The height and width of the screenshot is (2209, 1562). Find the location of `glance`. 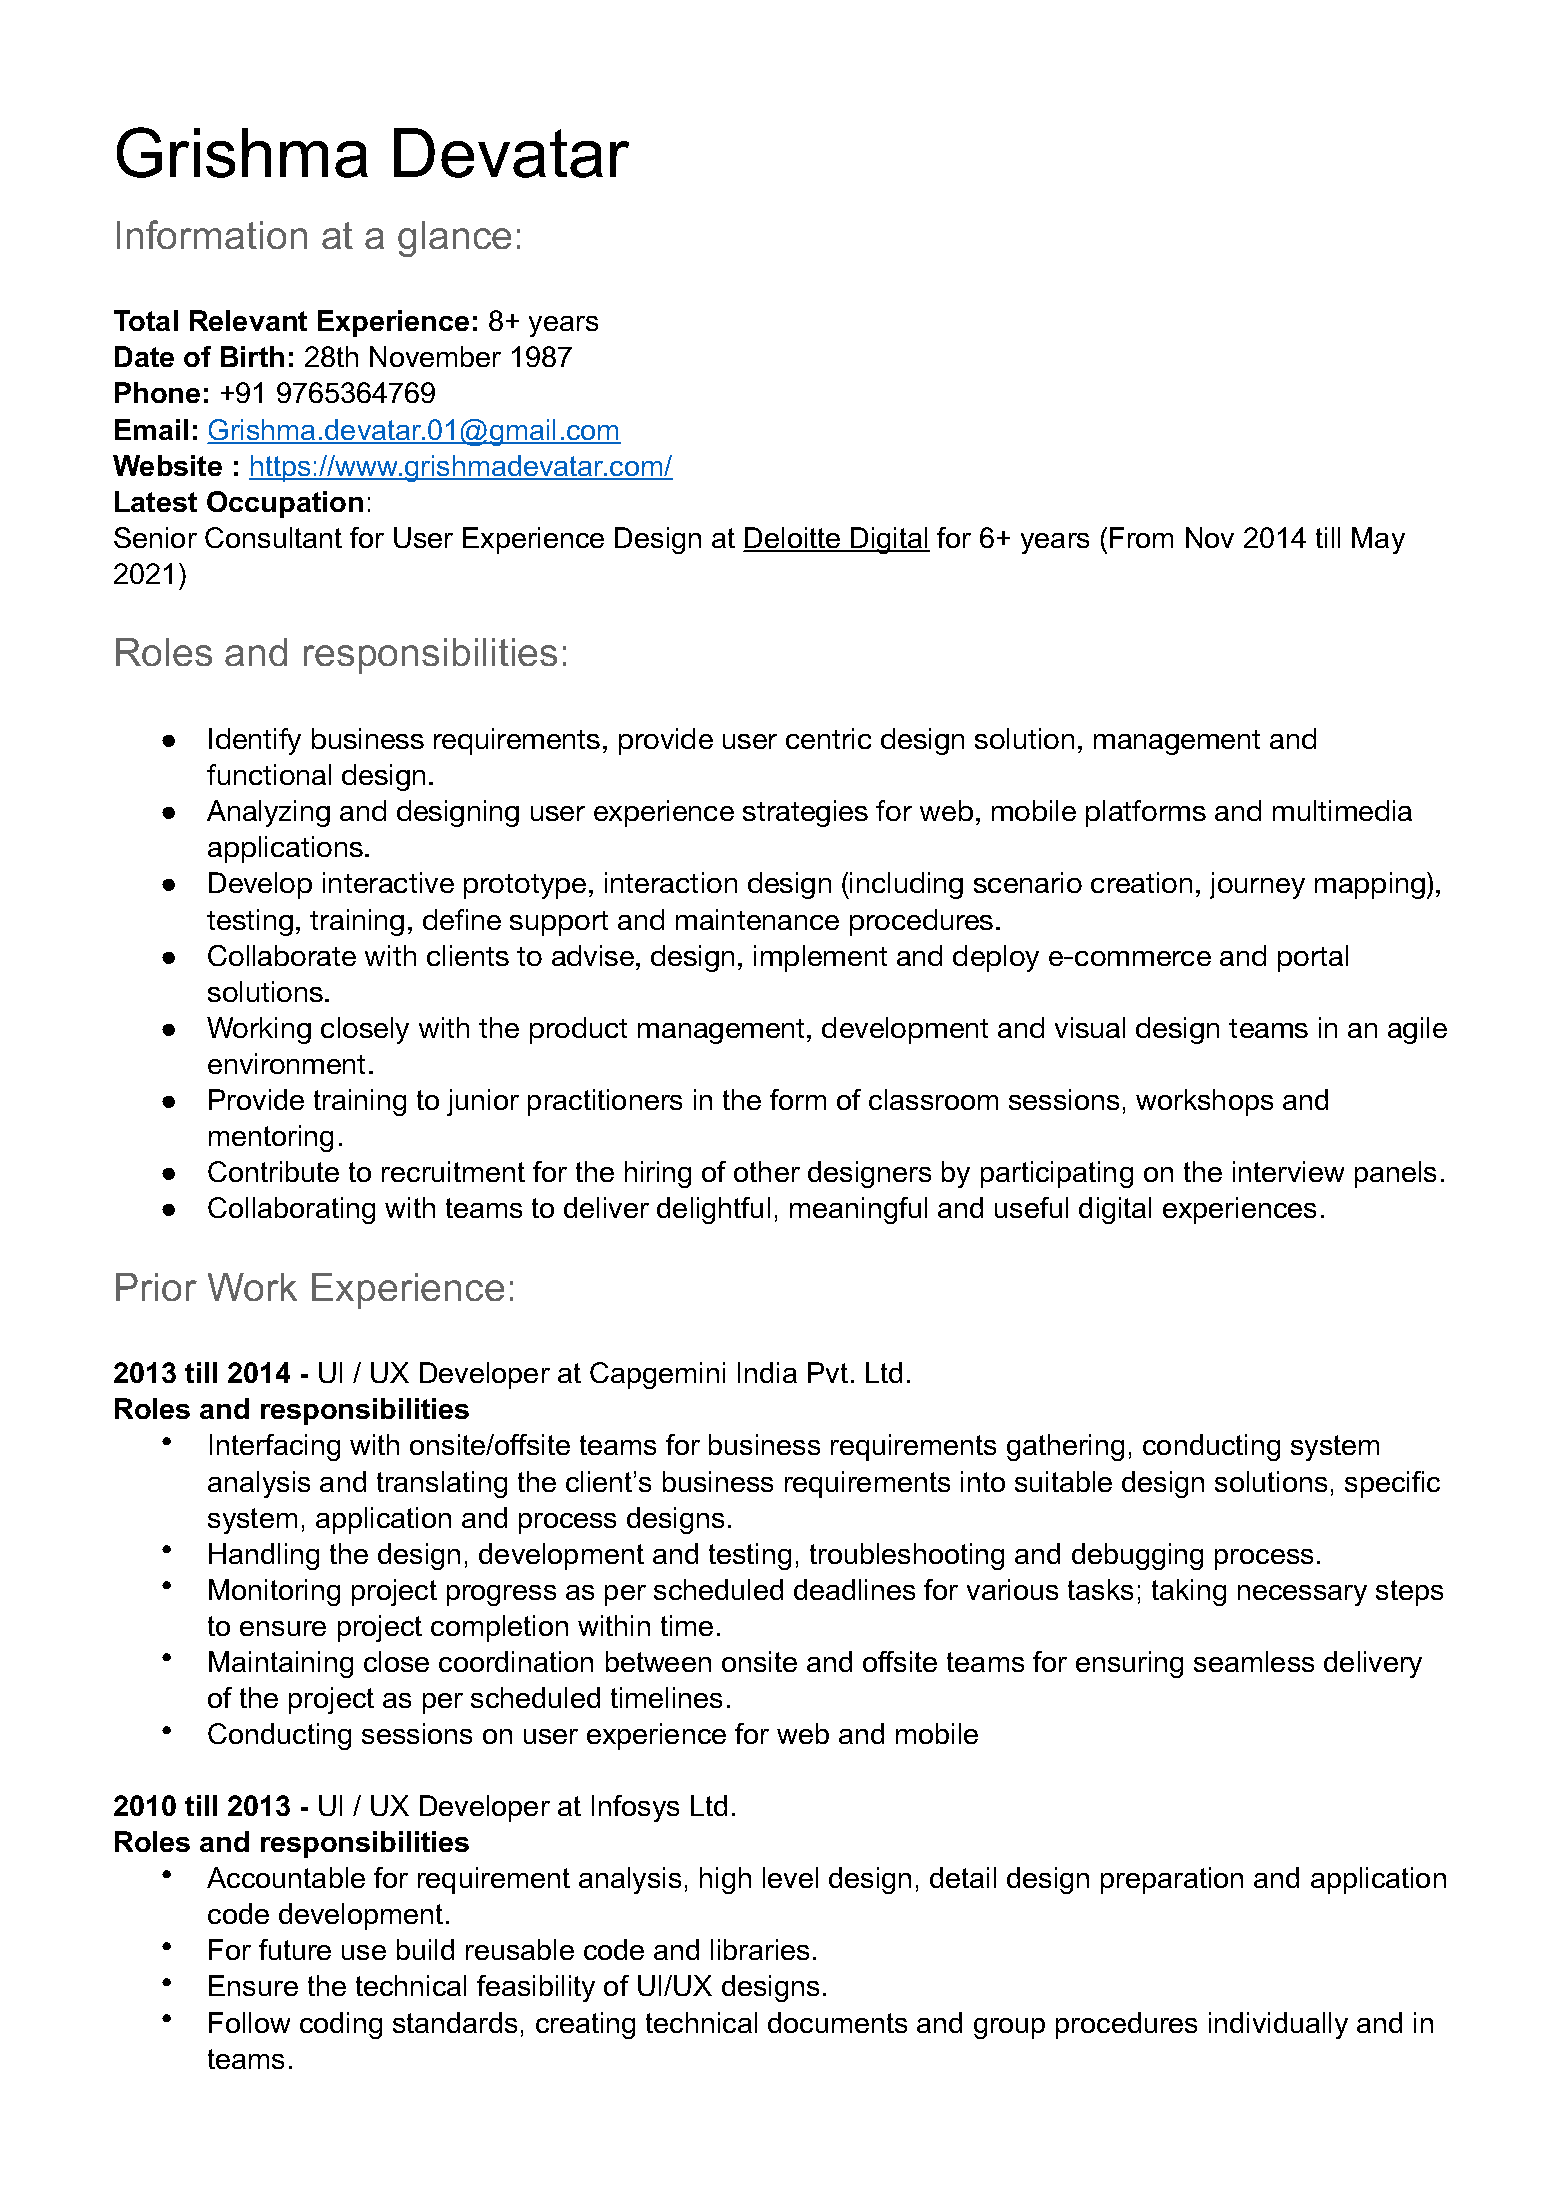

glance is located at coordinates (454, 239).
